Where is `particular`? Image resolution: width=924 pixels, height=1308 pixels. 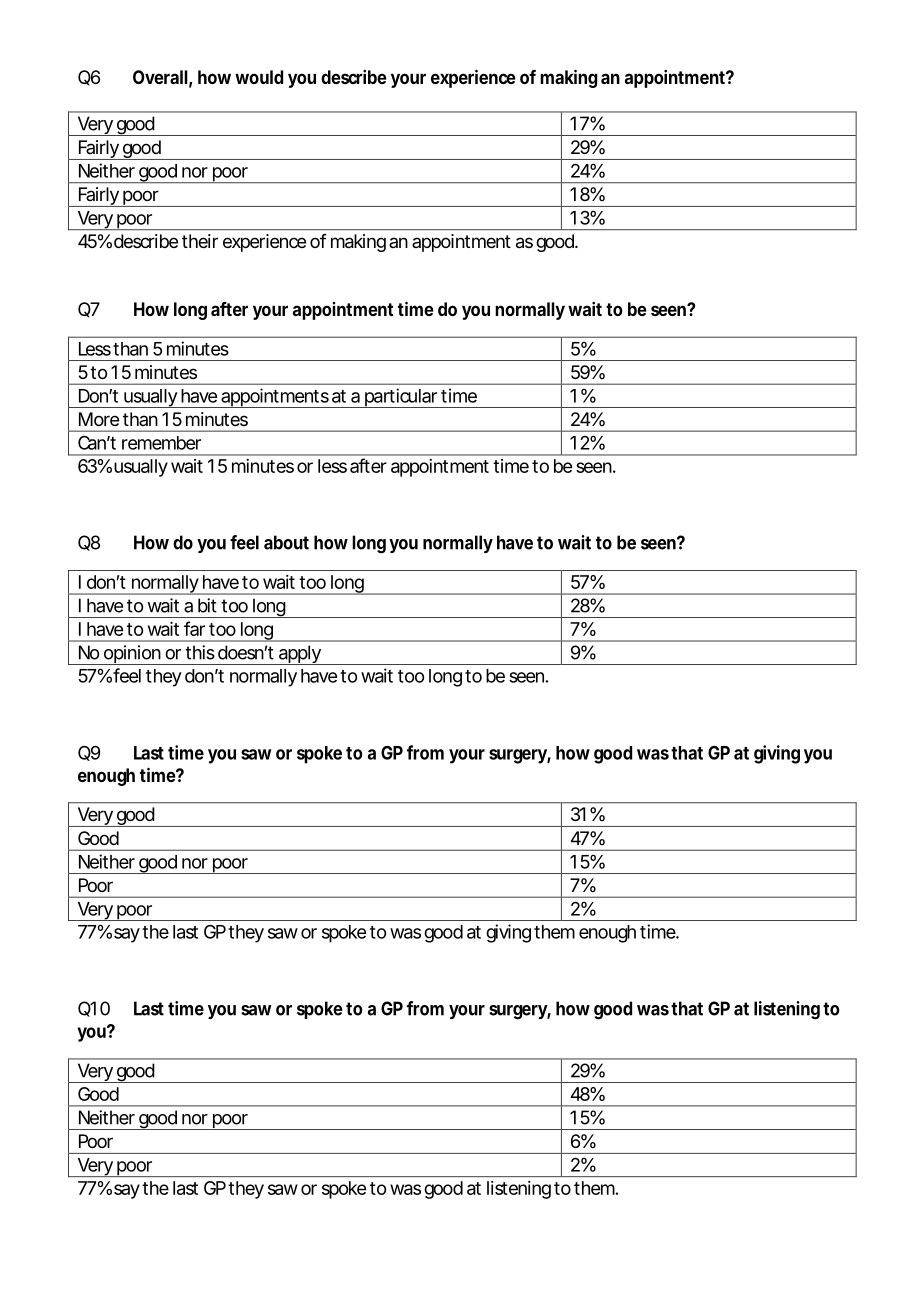
particular is located at coordinates (400, 398).
